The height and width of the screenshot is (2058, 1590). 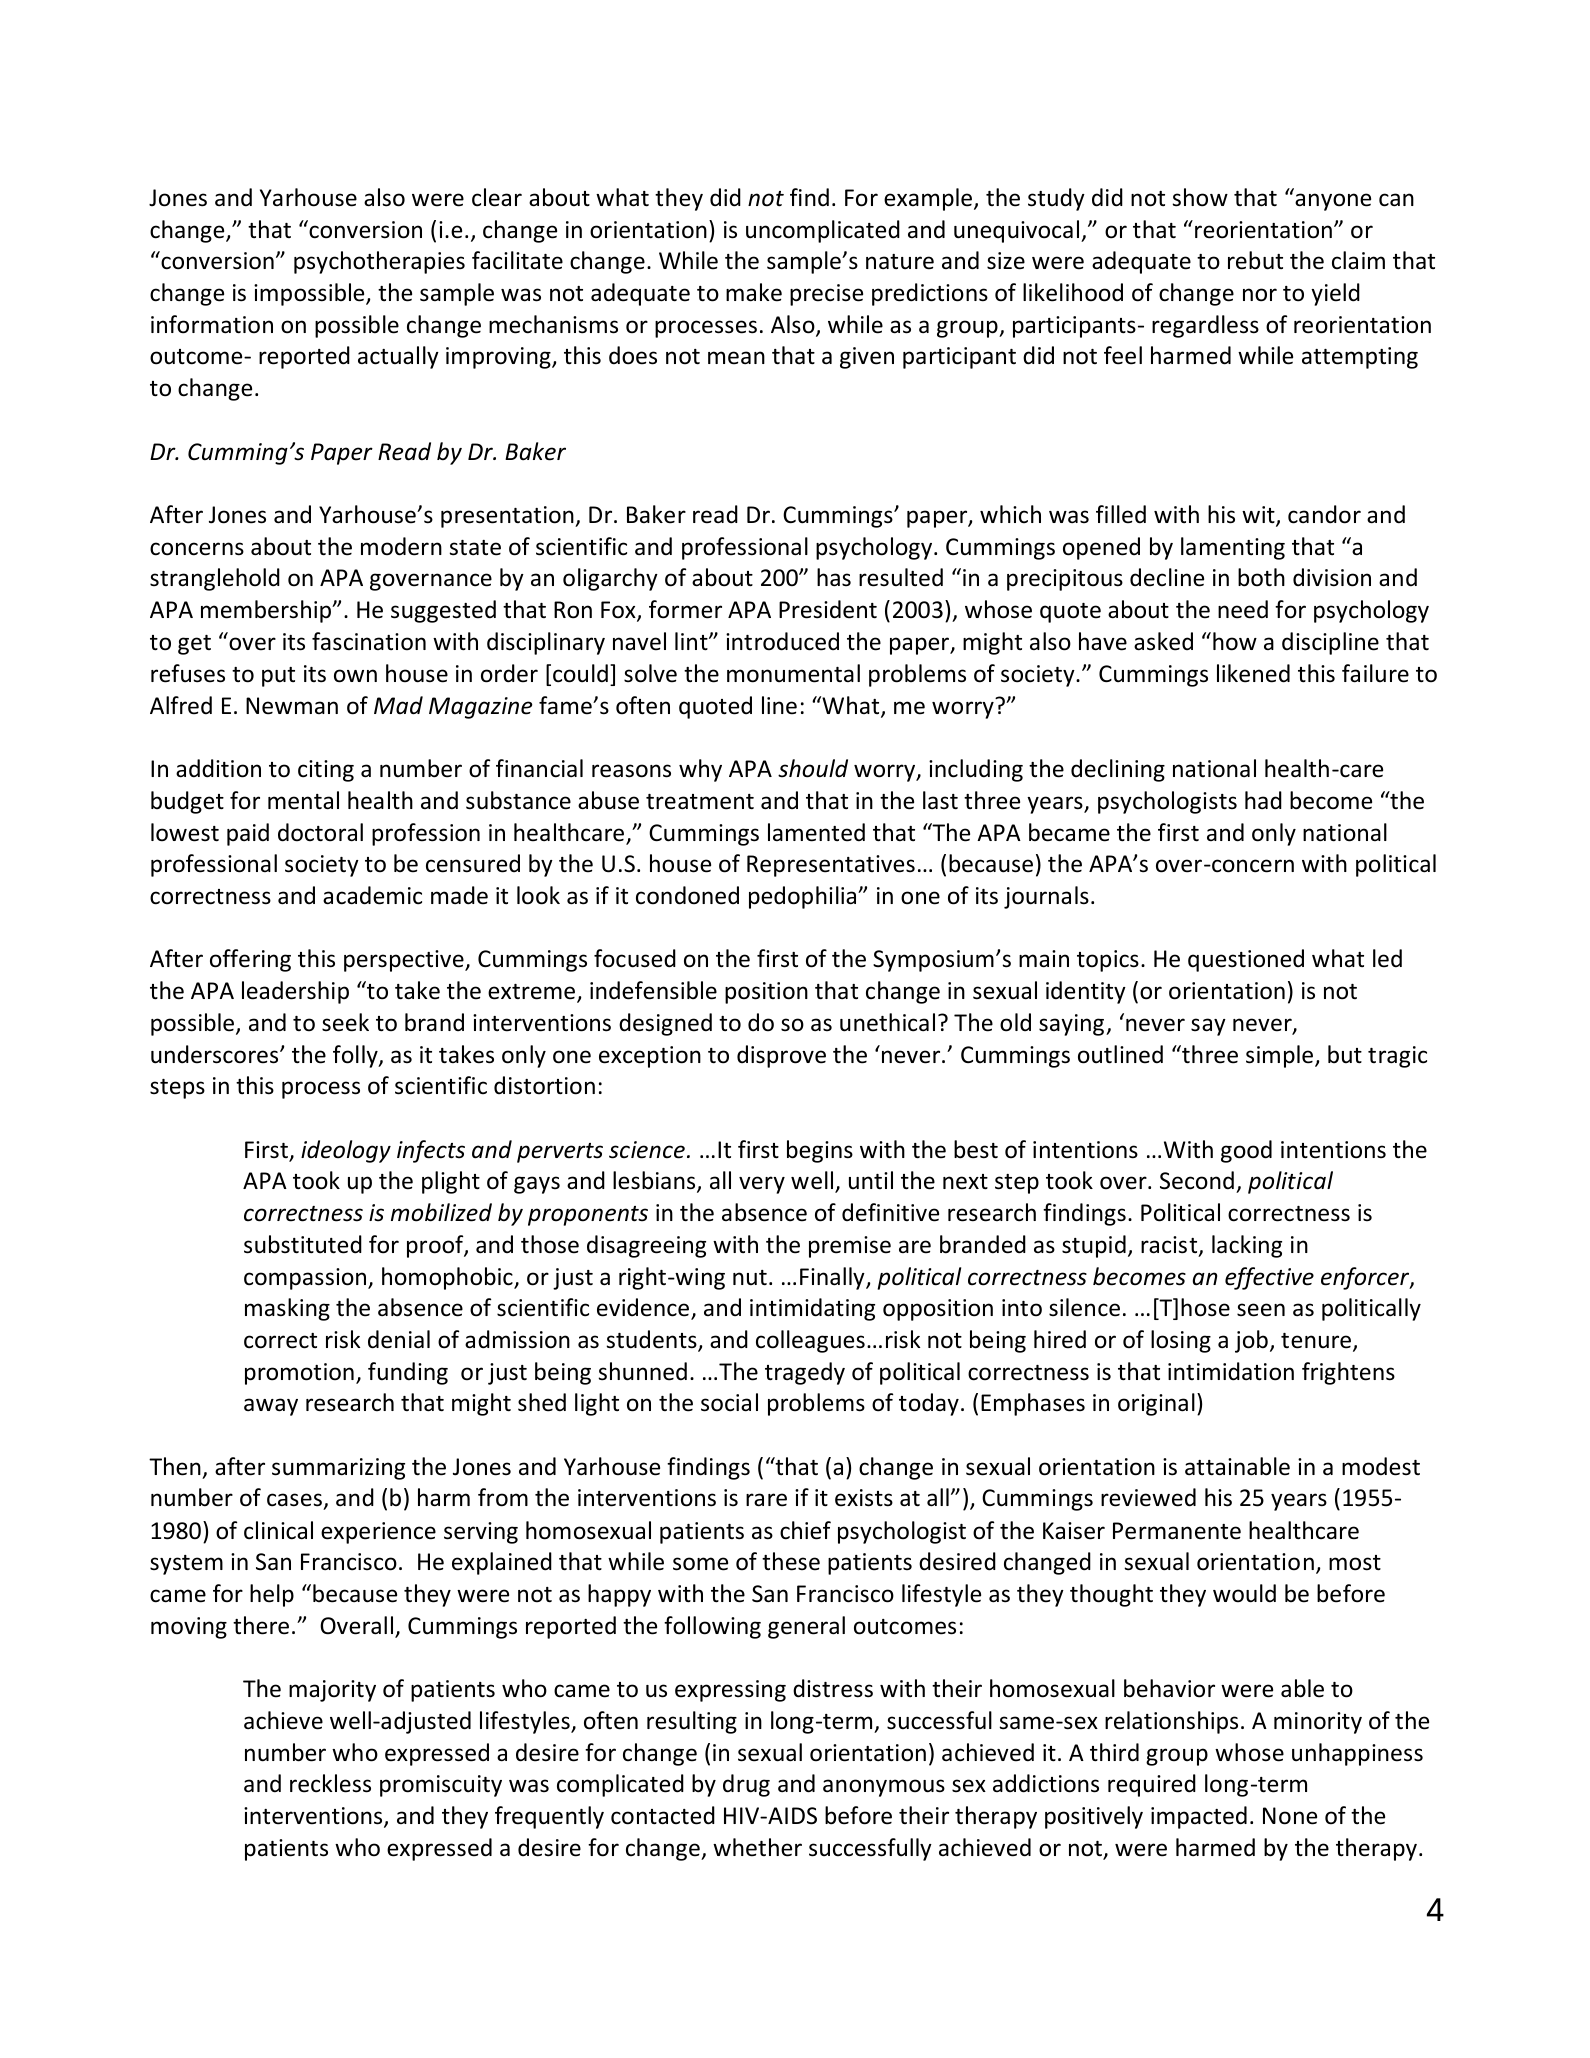 What do you see at coordinates (805, 1373) in the screenshot?
I see `tragedy` at bounding box center [805, 1373].
